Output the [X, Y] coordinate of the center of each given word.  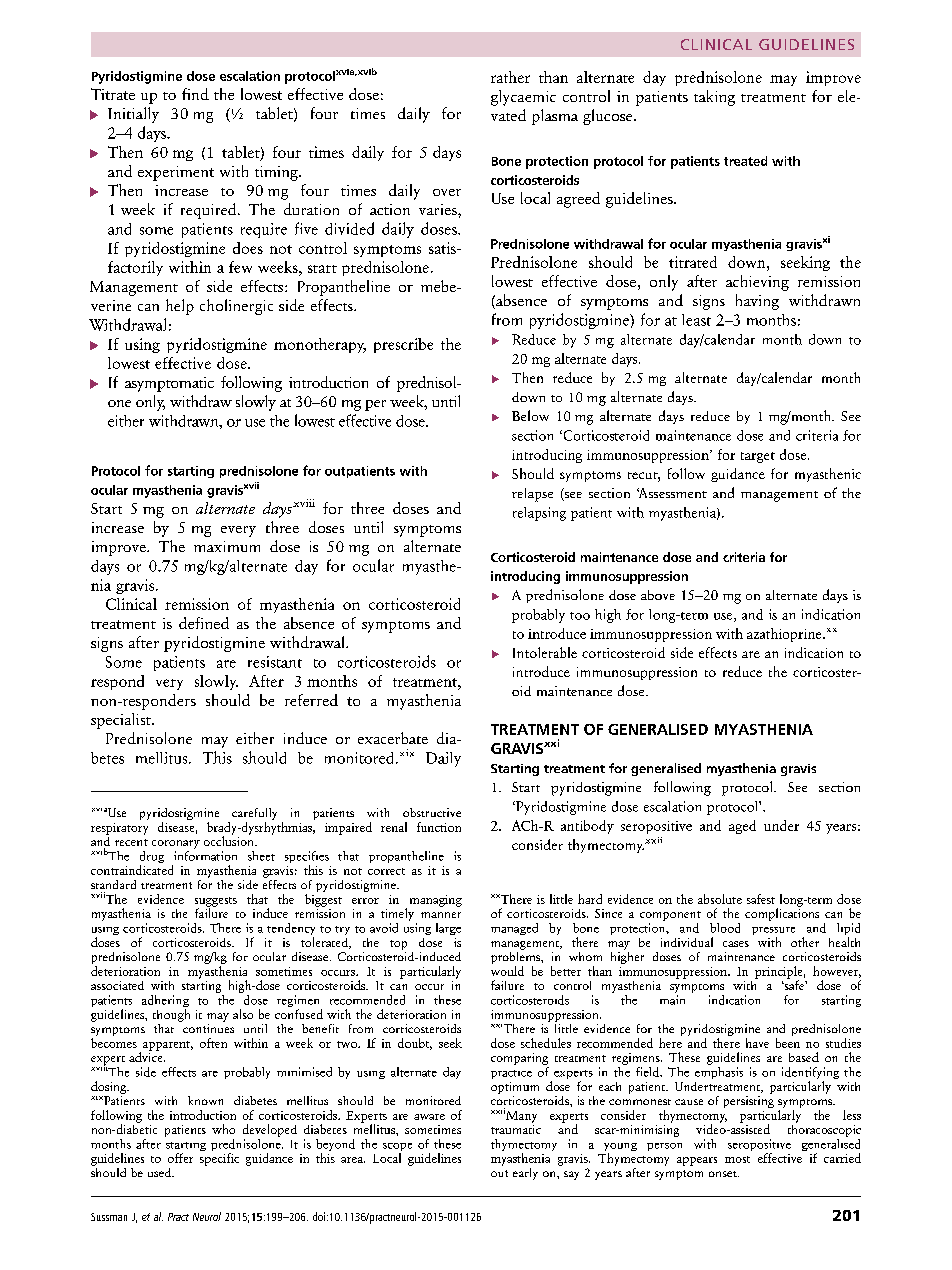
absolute [720, 899]
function [439, 827]
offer [180, 1158]
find [195, 94]
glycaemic [523, 98]
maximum [227, 546]
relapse [532, 495]
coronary [176, 844]
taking [714, 98]
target [758, 457]
